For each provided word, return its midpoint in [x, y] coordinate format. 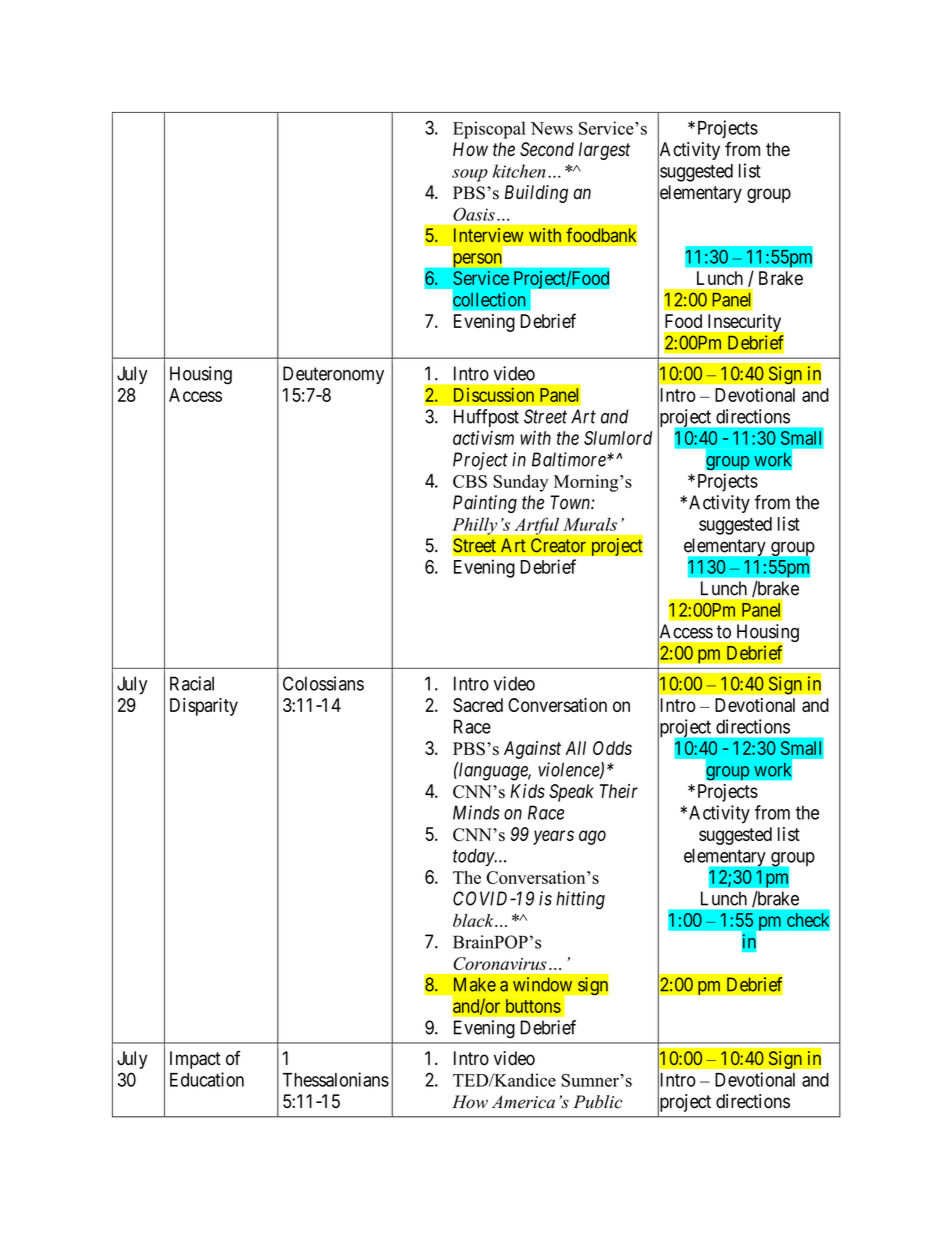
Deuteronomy [333, 375]
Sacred [478, 705]
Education [207, 1079]
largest [604, 151]
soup [470, 175]
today [474, 857]
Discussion [494, 395]
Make [475, 984]
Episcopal [489, 130]
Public [597, 1102]
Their [619, 791]
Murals [590, 524]
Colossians [323, 683]
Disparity [204, 707]
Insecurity [744, 323]
